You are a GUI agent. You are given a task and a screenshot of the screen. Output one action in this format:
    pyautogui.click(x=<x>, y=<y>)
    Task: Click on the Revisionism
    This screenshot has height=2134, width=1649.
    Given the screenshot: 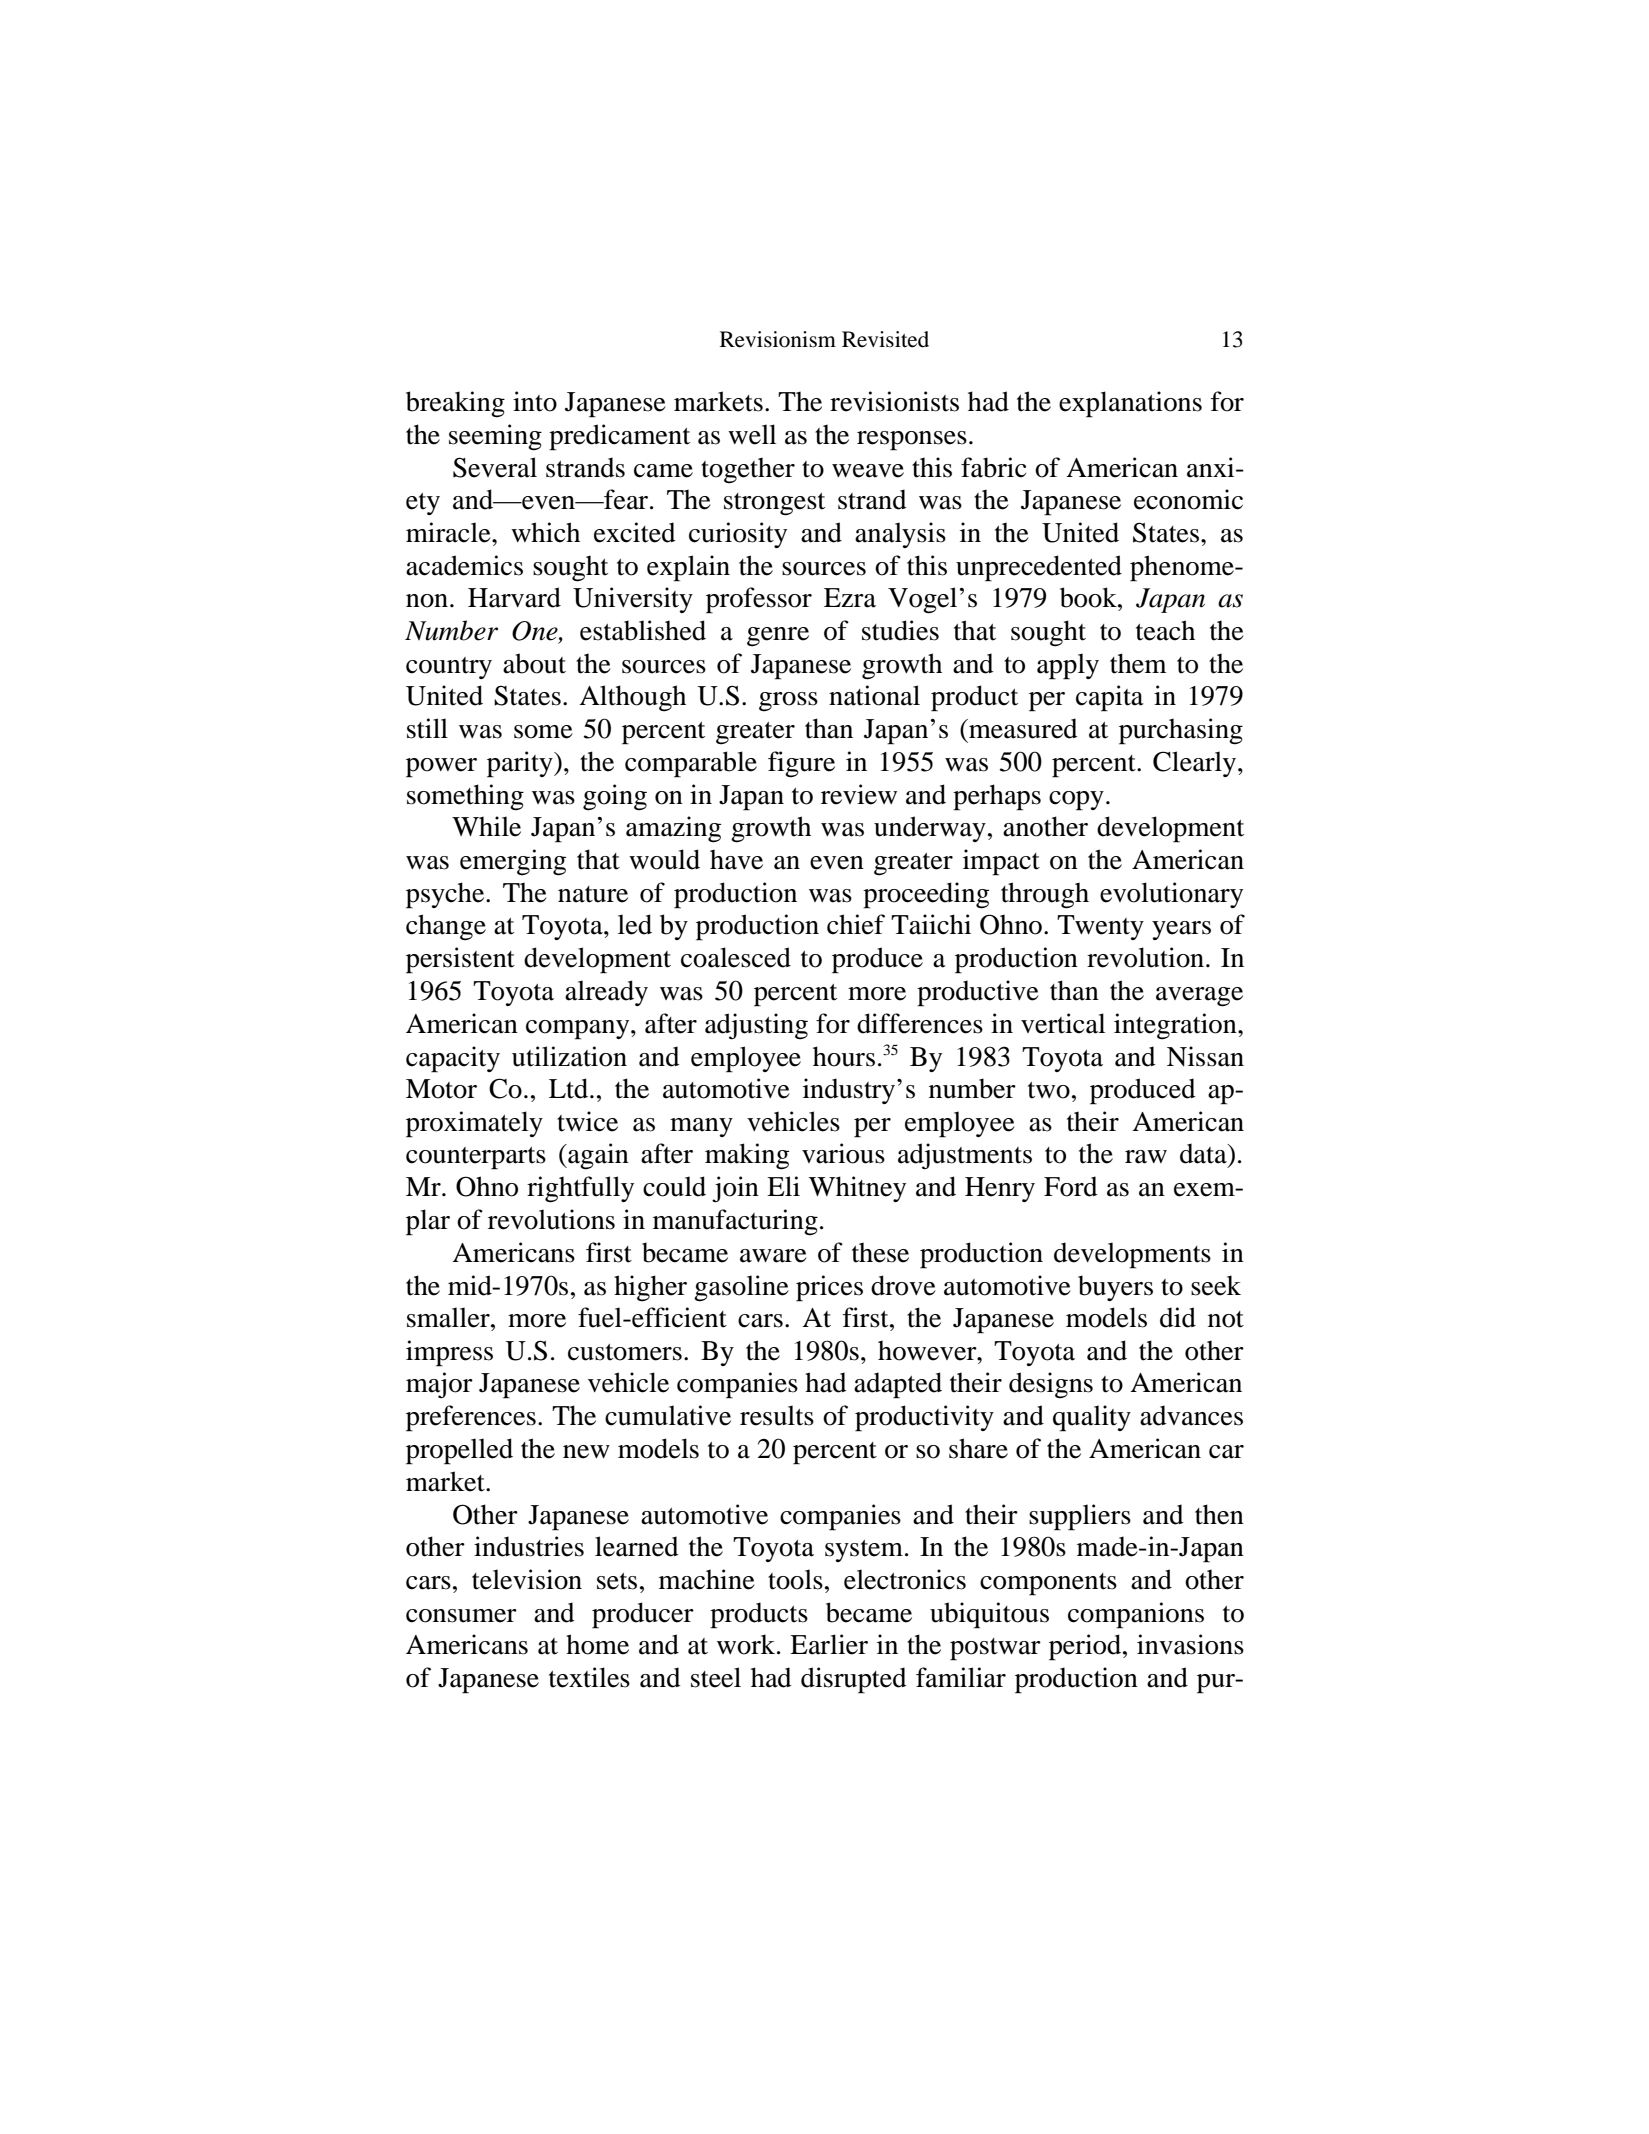 What is the action you would take?
    pyautogui.click(x=778, y=339)
